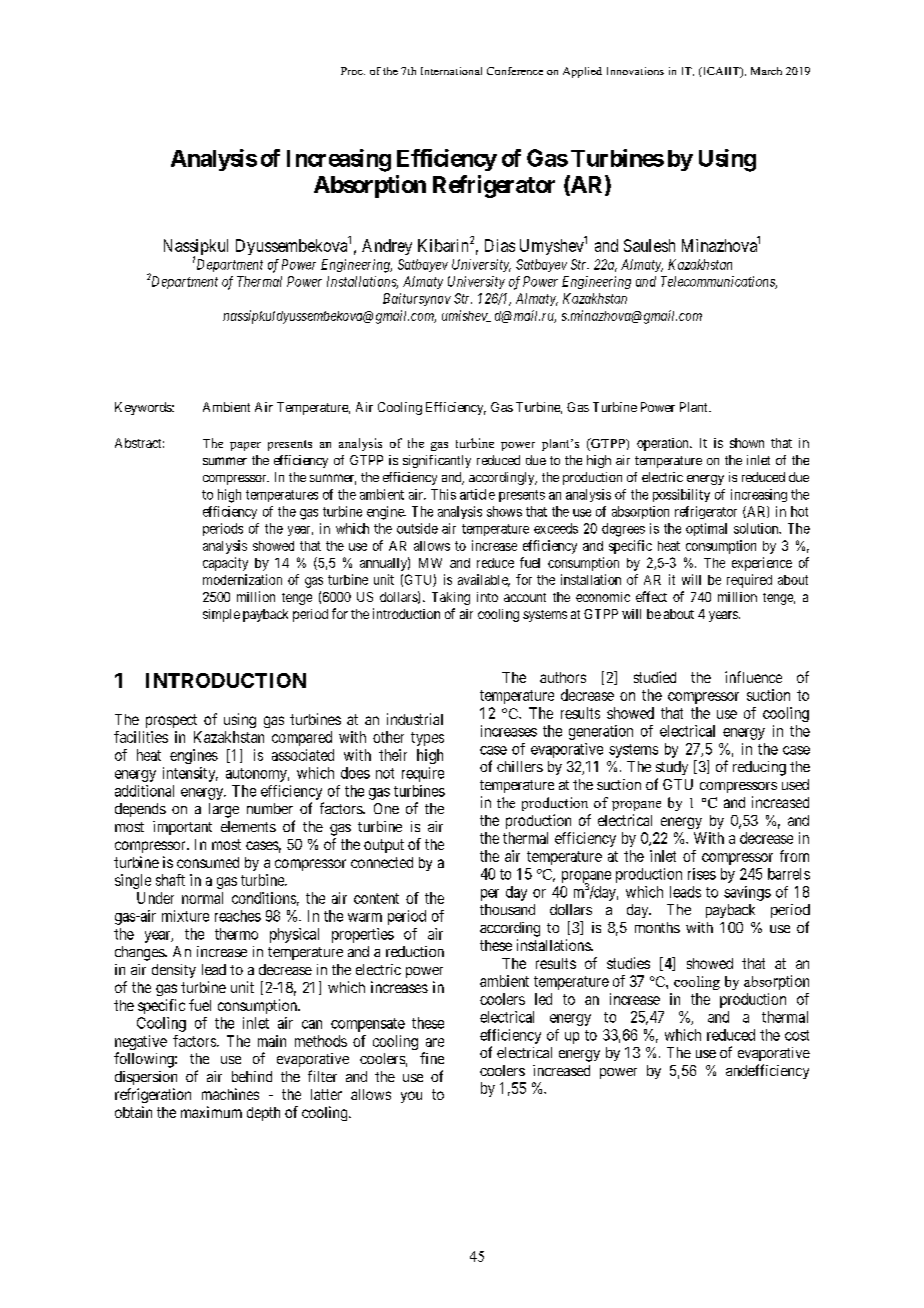 The width and height of the screenshot is (924, 1308). I want to click on machines, so click(230, 1094).
